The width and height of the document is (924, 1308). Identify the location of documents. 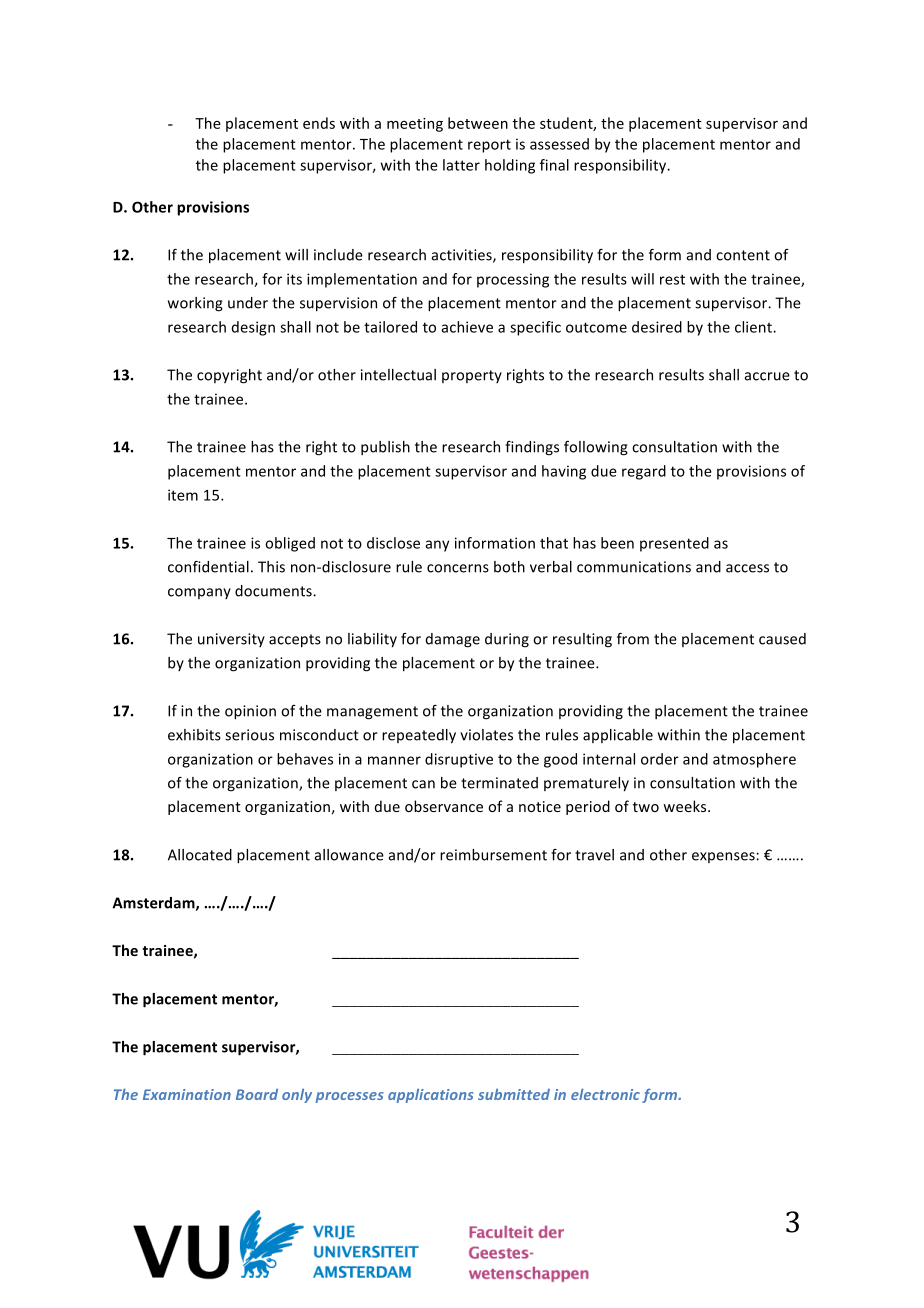
(274, 591).
